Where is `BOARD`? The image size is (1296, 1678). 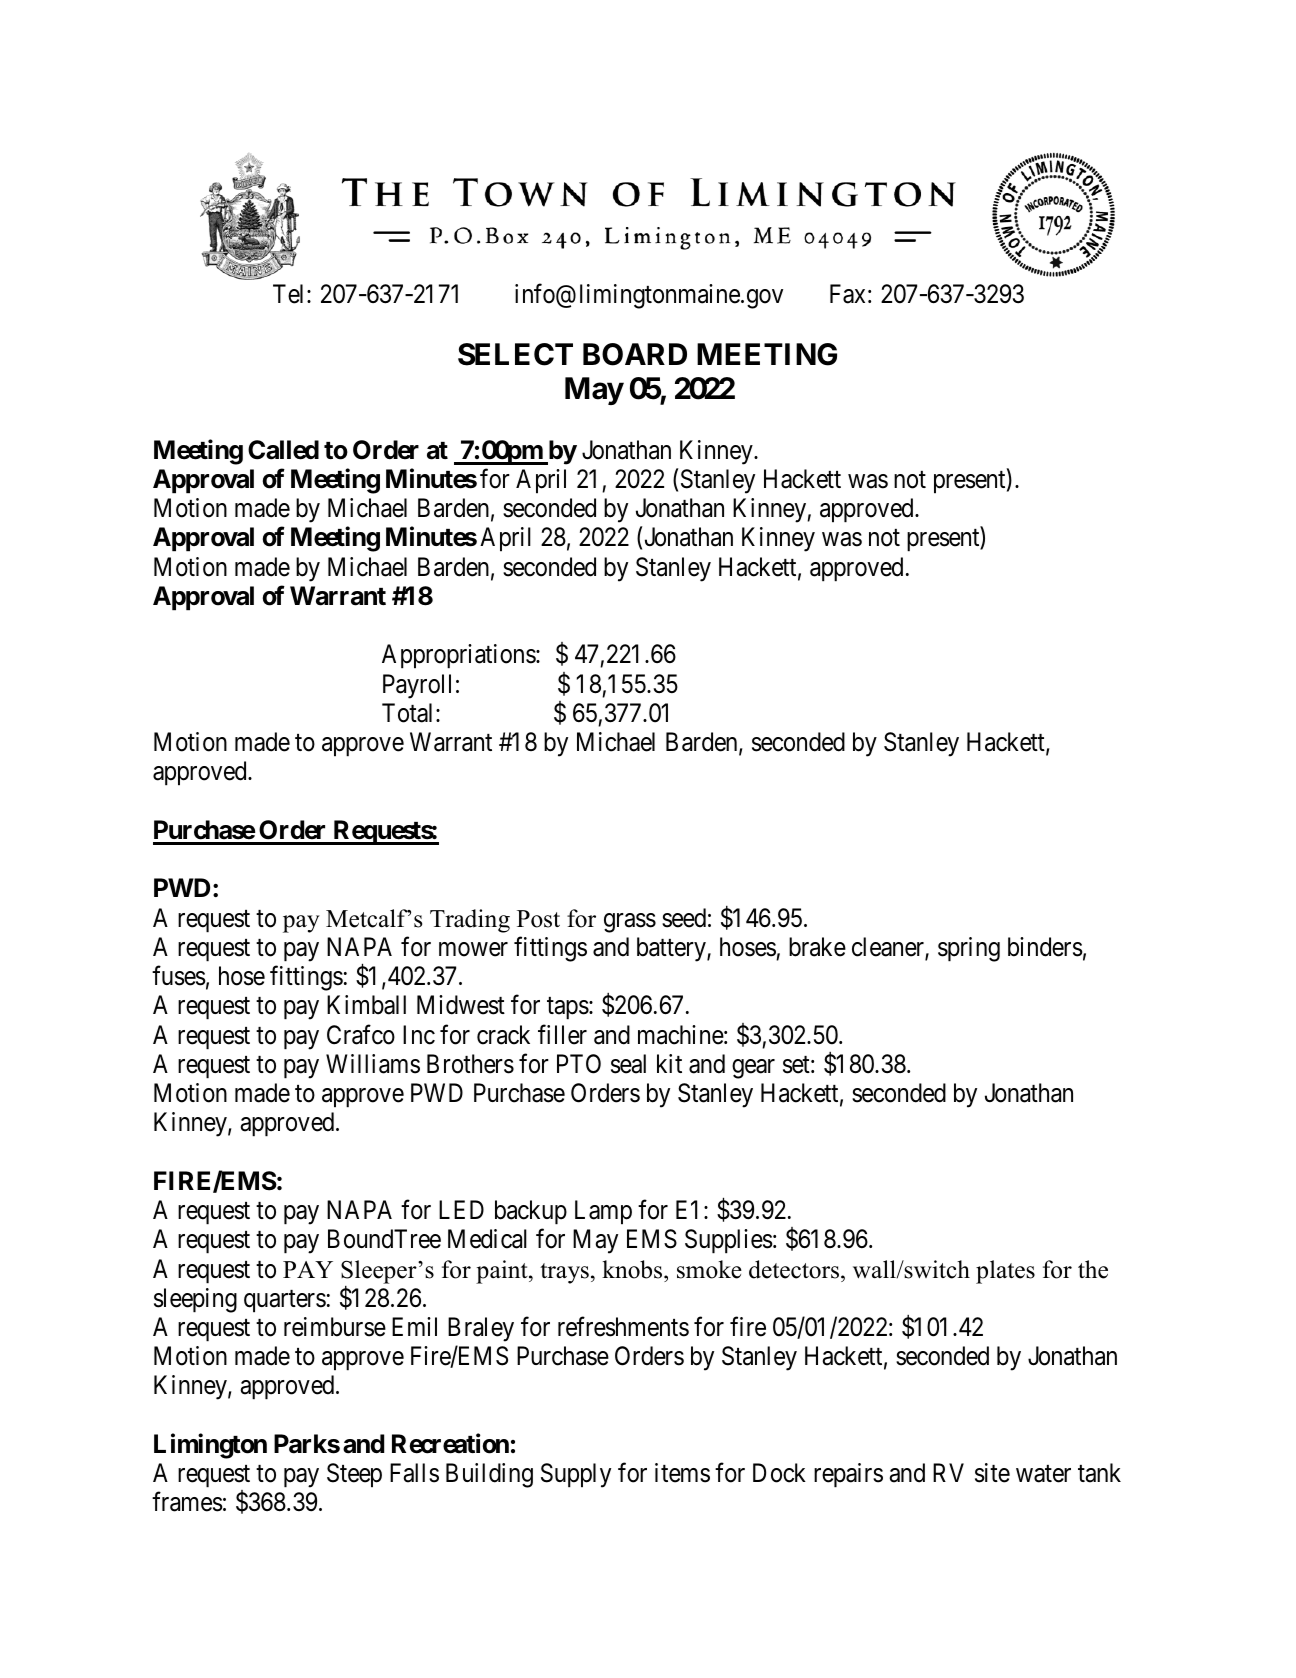
BOARD is located at coordinates (635, 354).
